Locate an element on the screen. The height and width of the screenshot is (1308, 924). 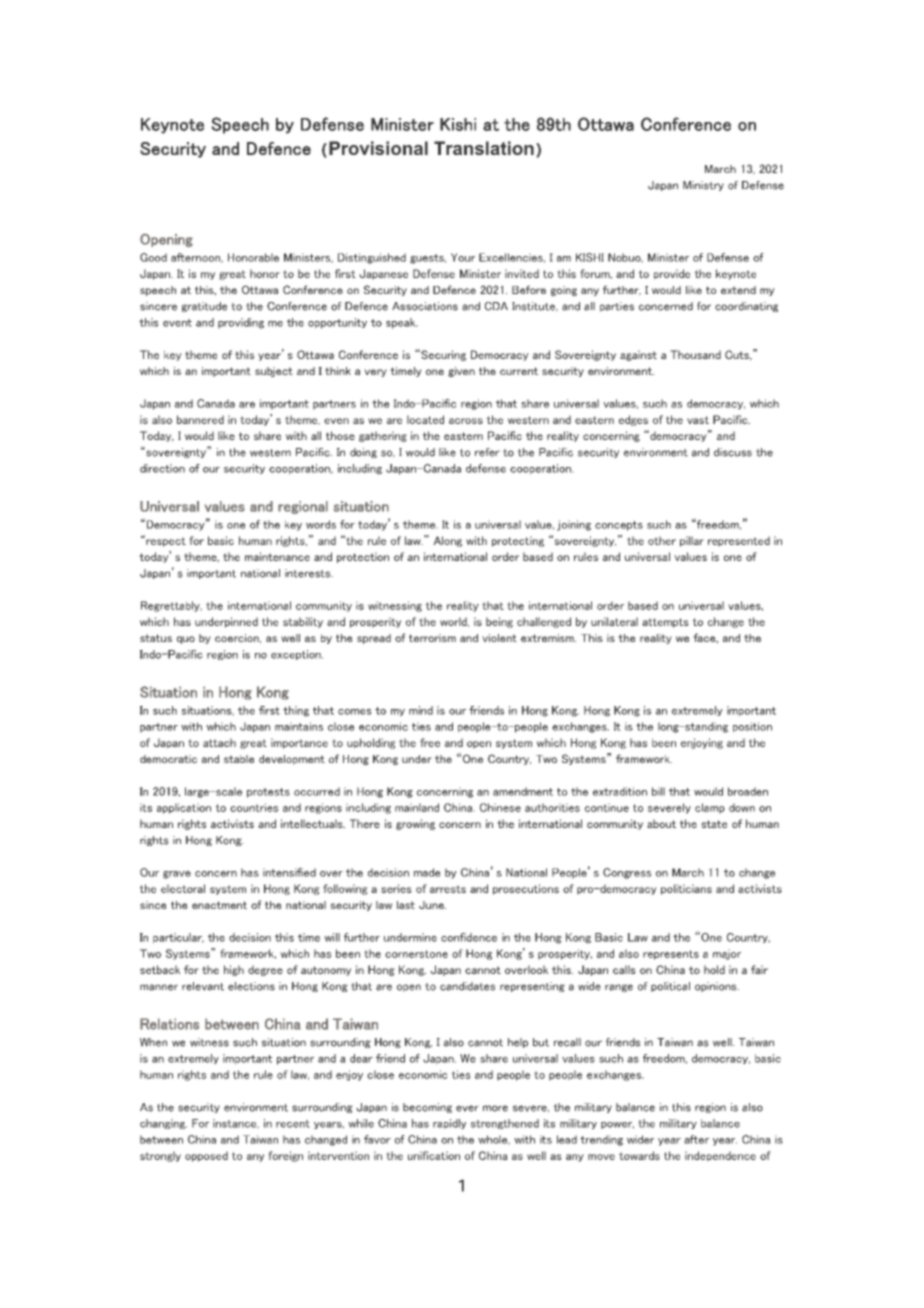
rapidly is located at coordinates (449, 1124).
